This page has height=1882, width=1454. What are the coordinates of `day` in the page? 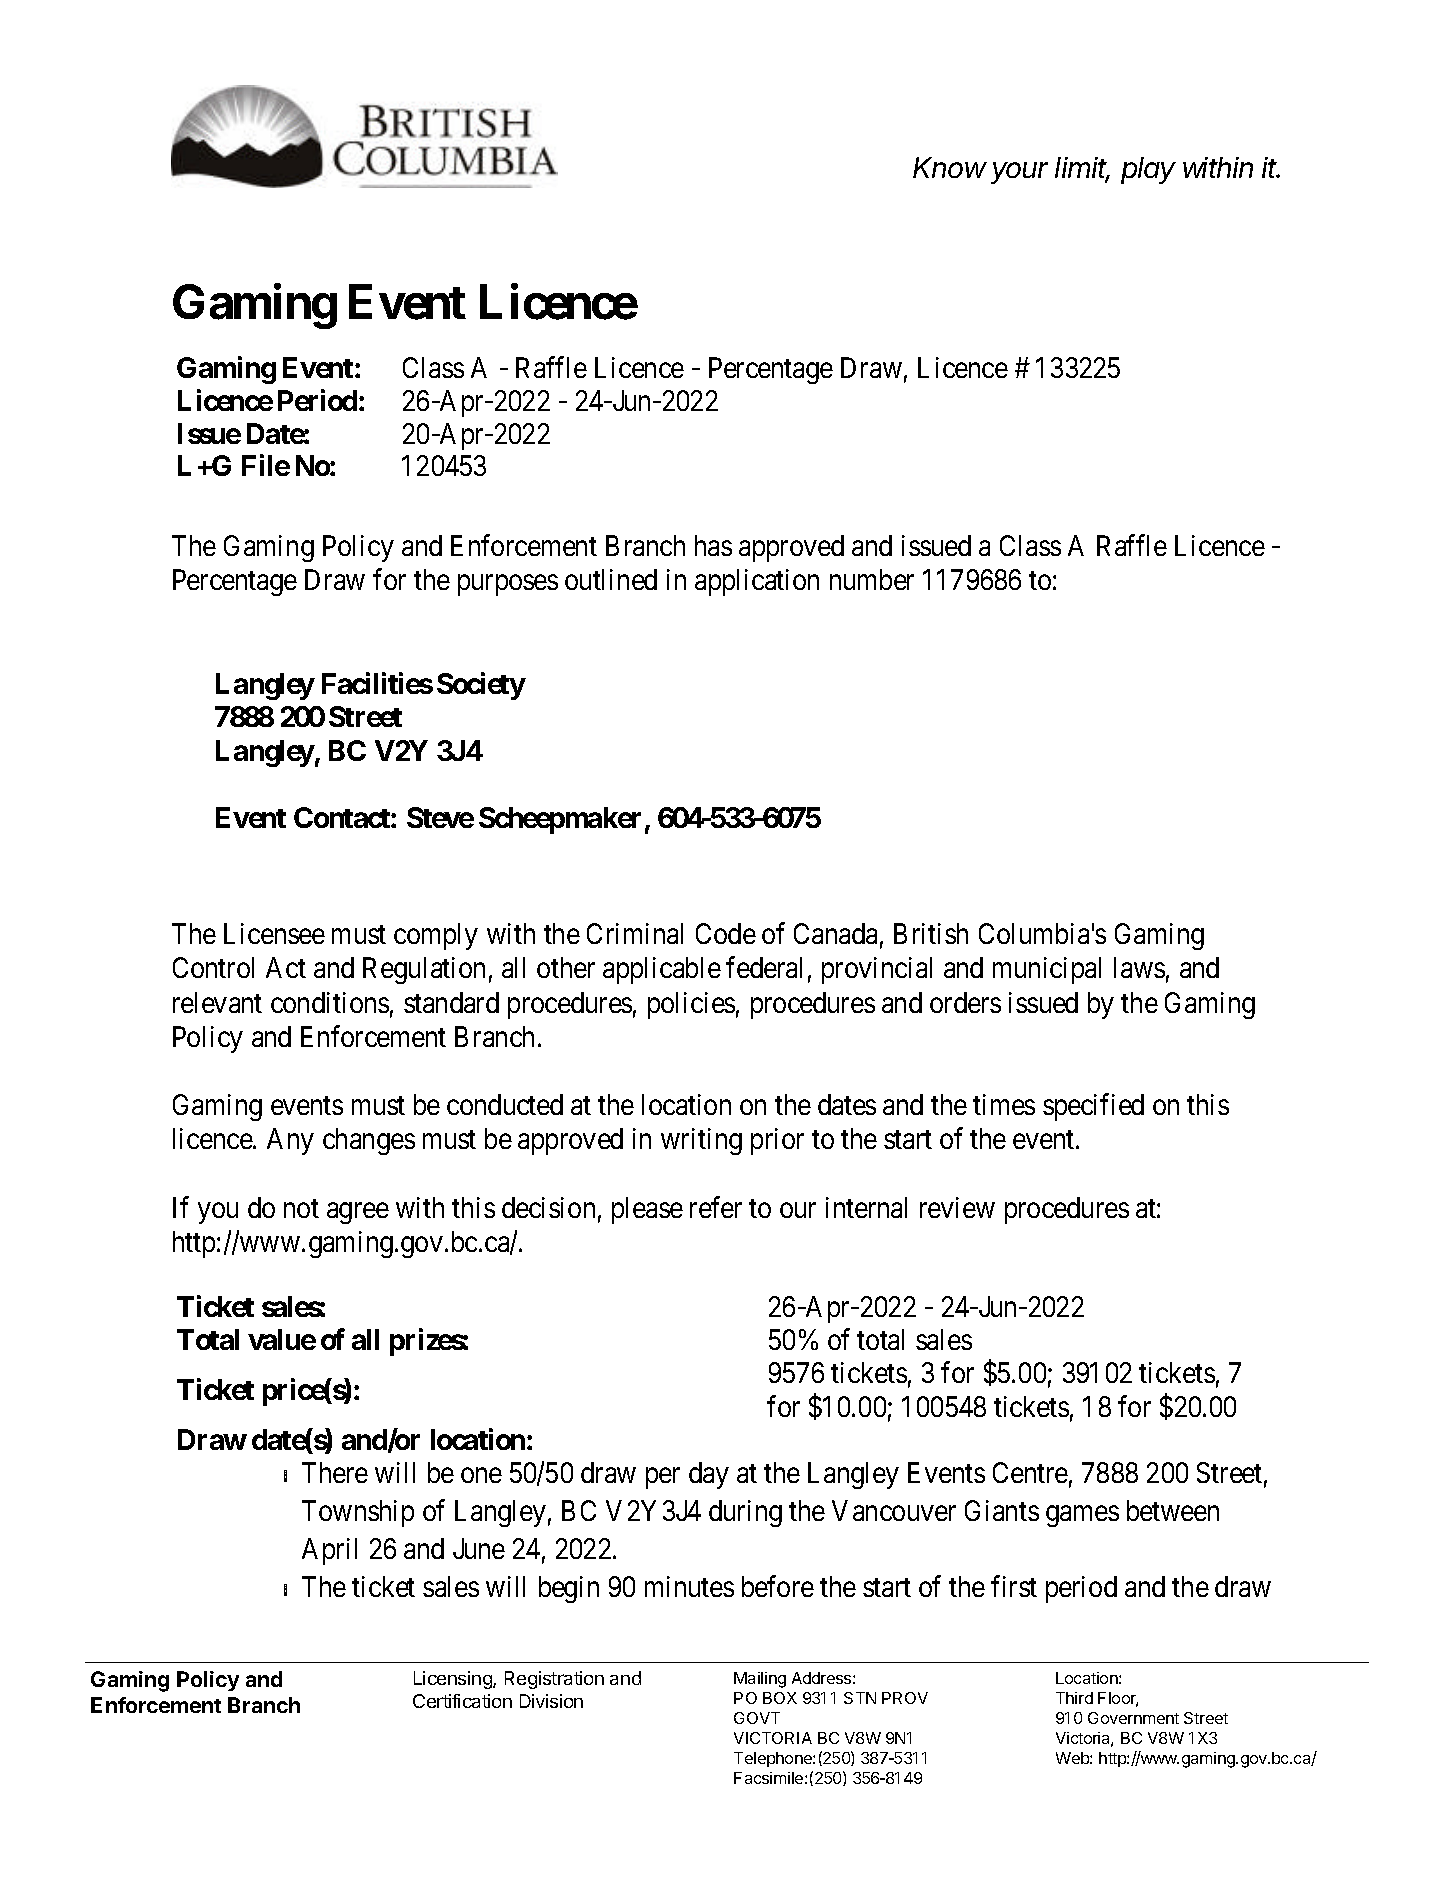 It's located at (709, 1475).
